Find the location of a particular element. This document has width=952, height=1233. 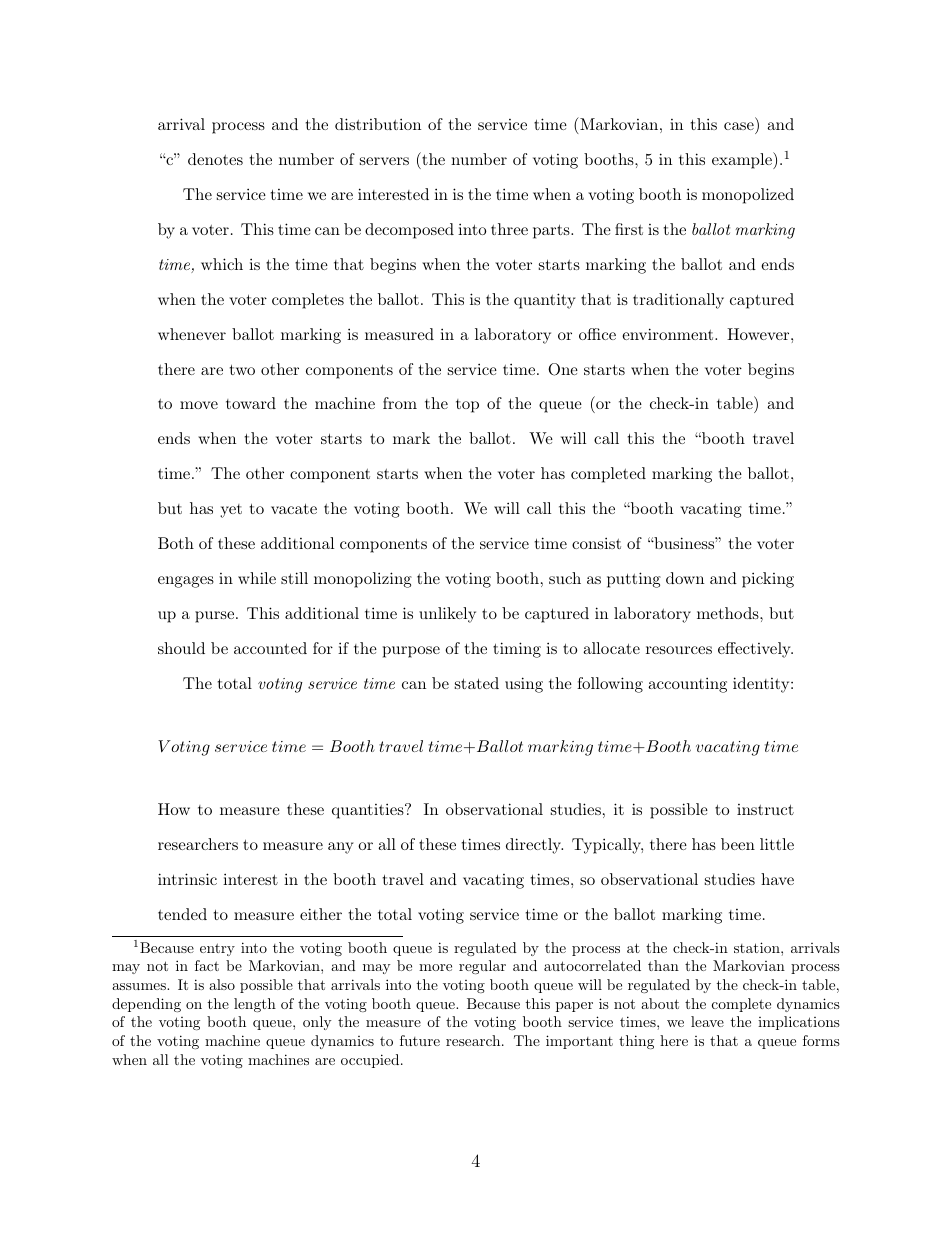

case is located at coordinates (739, 126).
